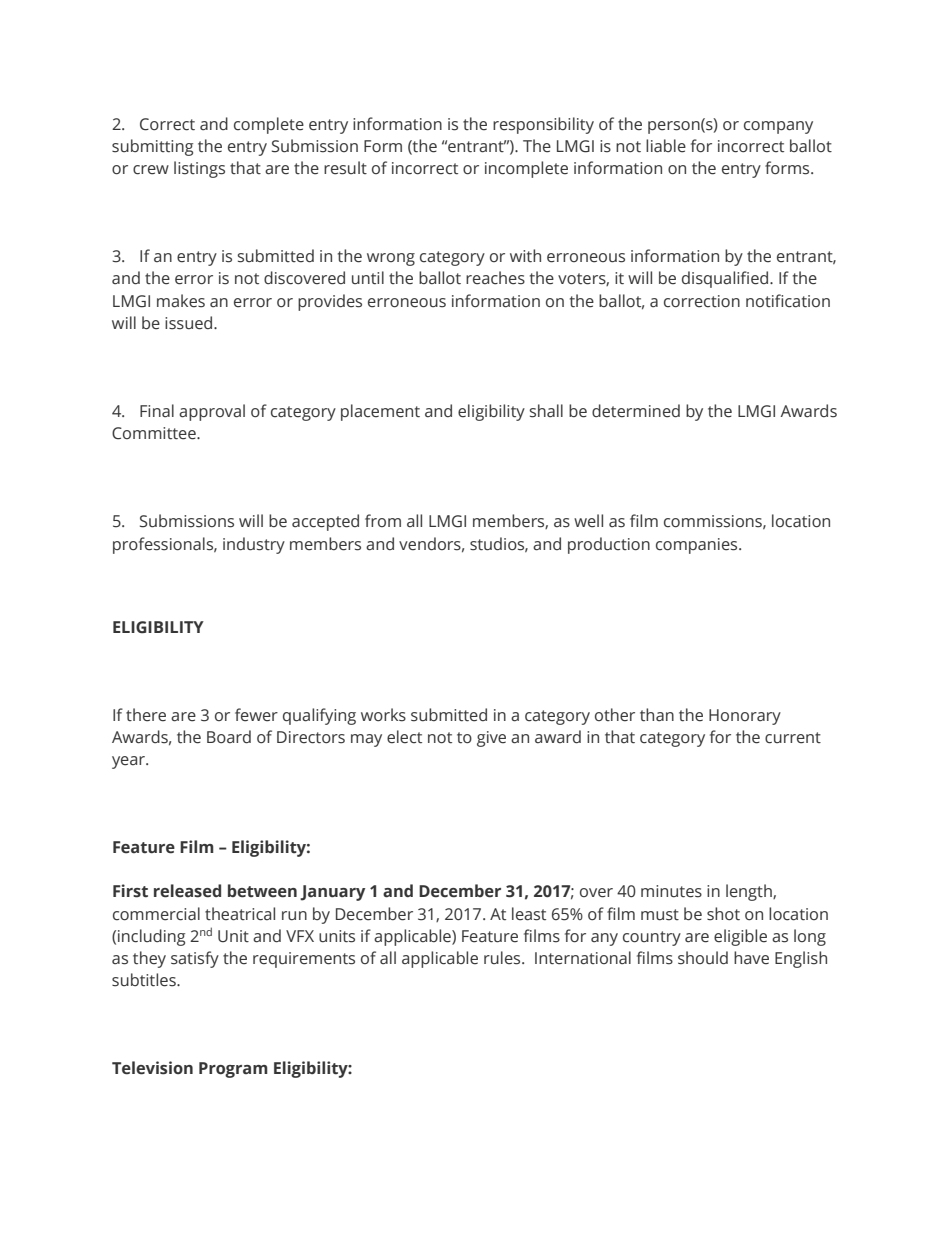  What do you see at coordinates (778, 127) in the screenshot?
I see `company` at bounding box center [778, 127].
